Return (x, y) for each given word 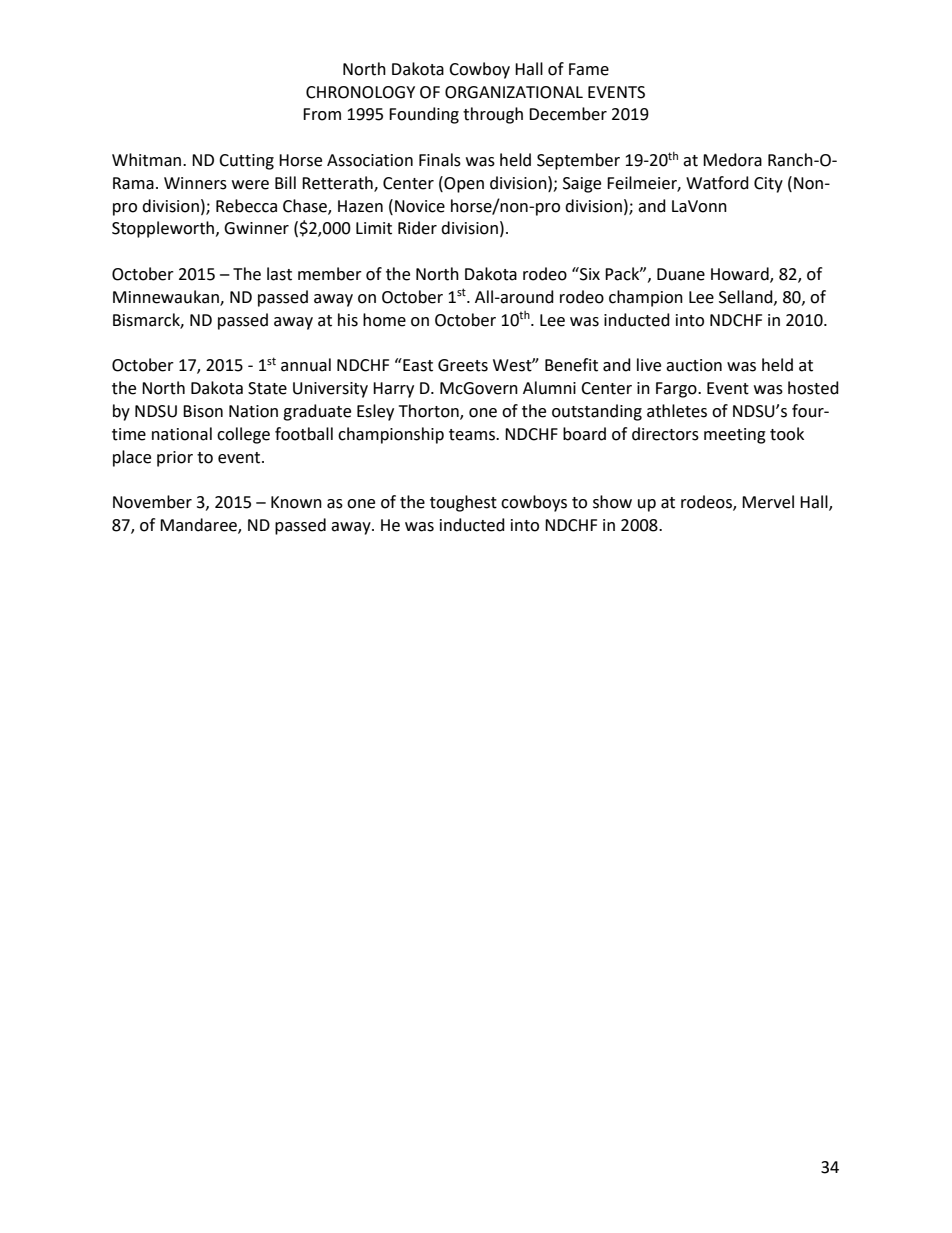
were (250, 185)
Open (463, 184)
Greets (463, 365)
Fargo (677, 390)
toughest (463, 503)
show (612, 502)
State (267, 388)
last (279, 274)
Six (589, 274)
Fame (589, 69)
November (152, 502)
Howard (741, 275)
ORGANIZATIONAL (514, 92)
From (322, 114)
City (768, 185)
